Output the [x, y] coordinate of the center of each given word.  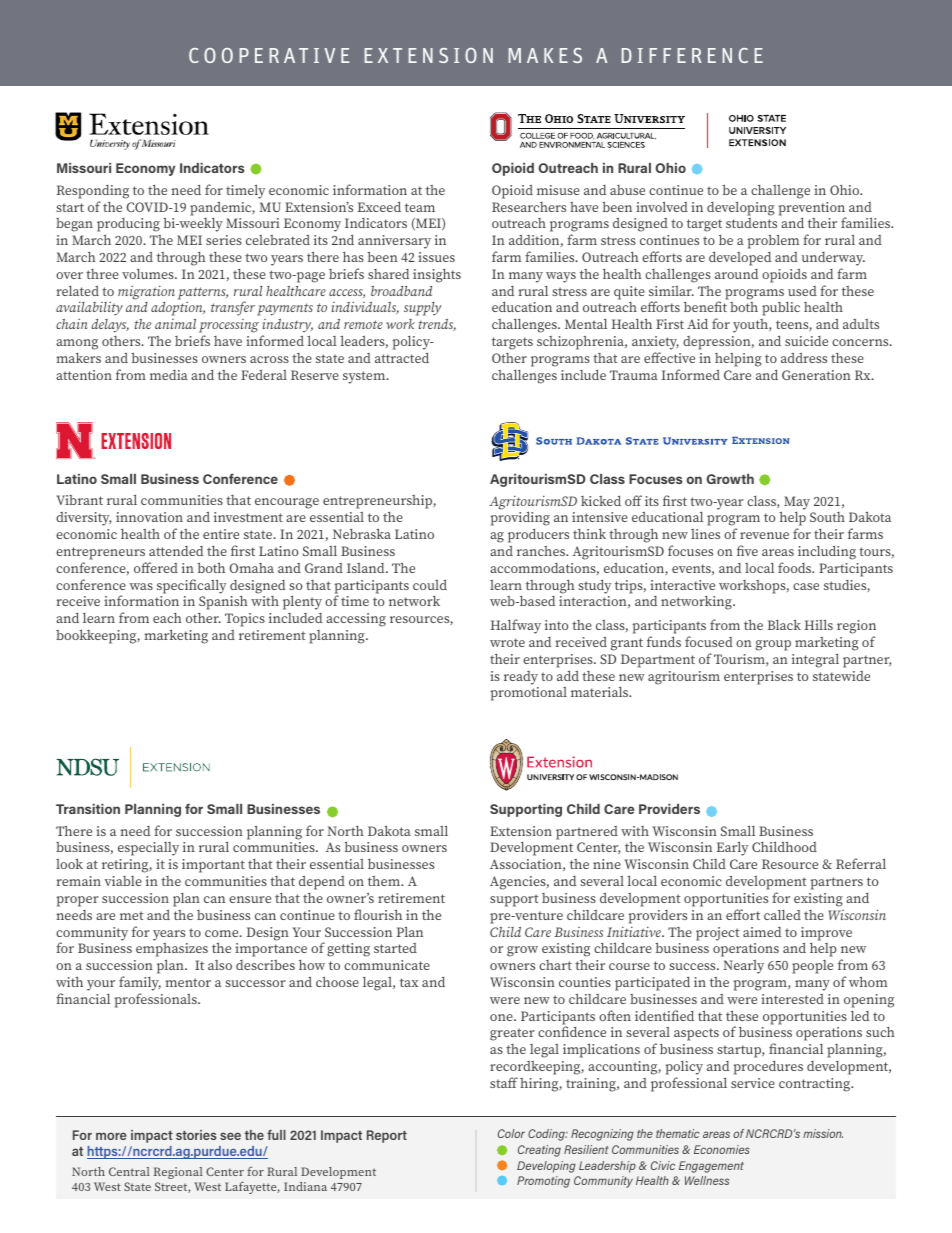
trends [437, 325]
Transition [88, 809]
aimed [762, 932]
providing [520, 520]
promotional [528, 694]
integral [815, 660]
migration [146, 293]
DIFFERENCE [692, 55]
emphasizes [172, 951]
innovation [149, 517]
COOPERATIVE [269, 55]
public [781, 309]
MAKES [545, 55]
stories [196, 1135]
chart [555, 965]
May [797, 503]
